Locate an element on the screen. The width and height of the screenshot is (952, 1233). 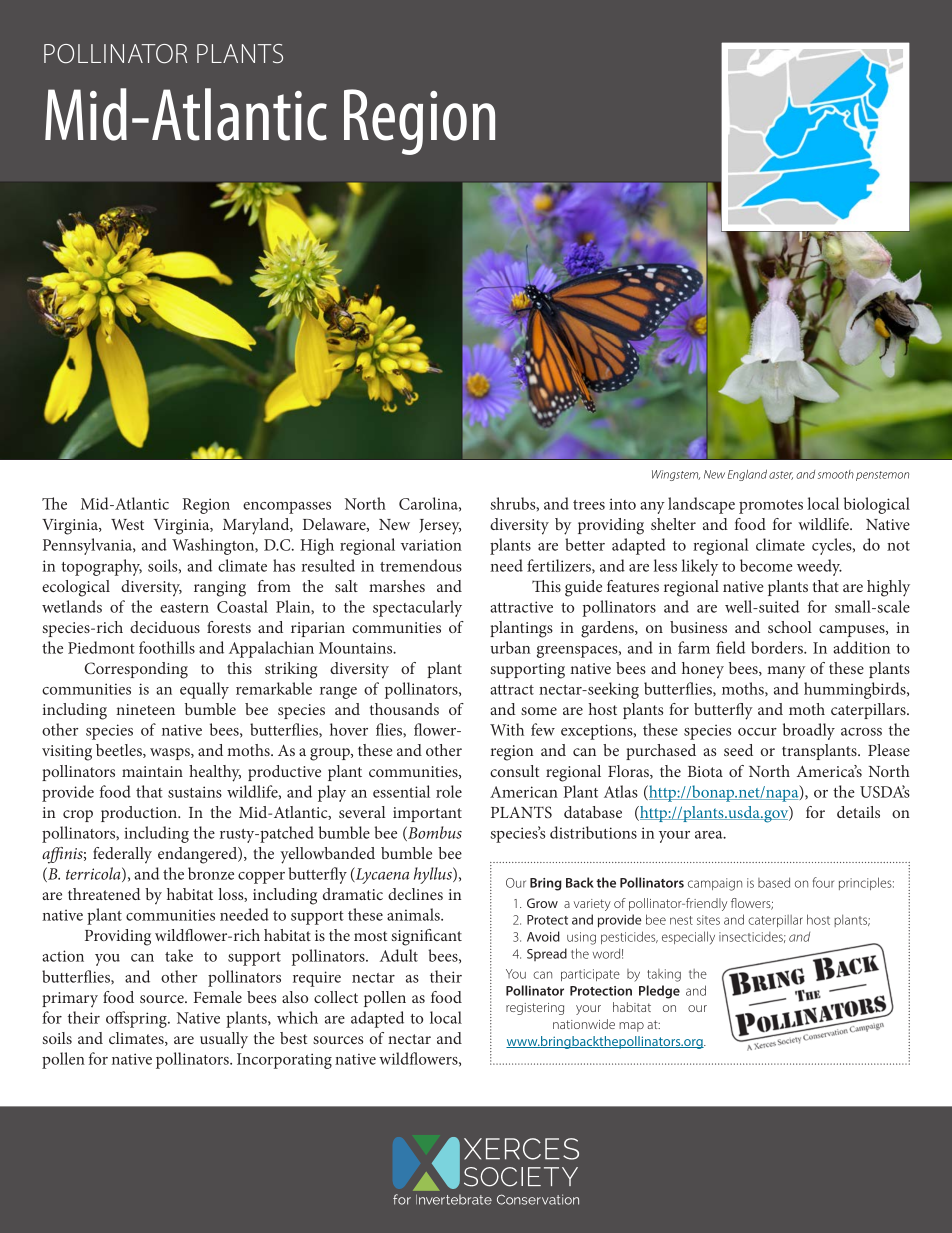
usually is located at coordinates (224, 1040).
